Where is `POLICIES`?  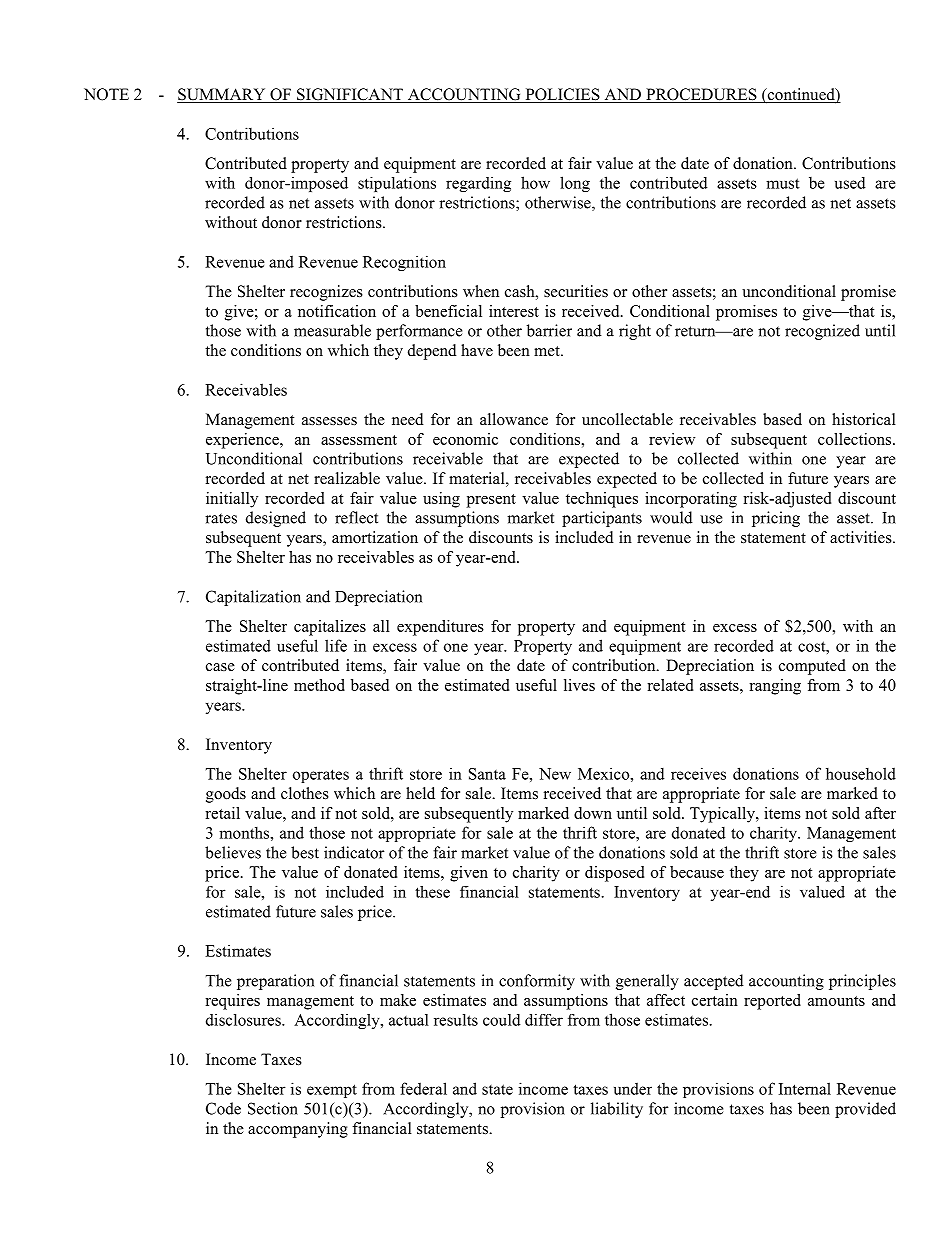
POLICIES is located at coordinates (562, 95).
